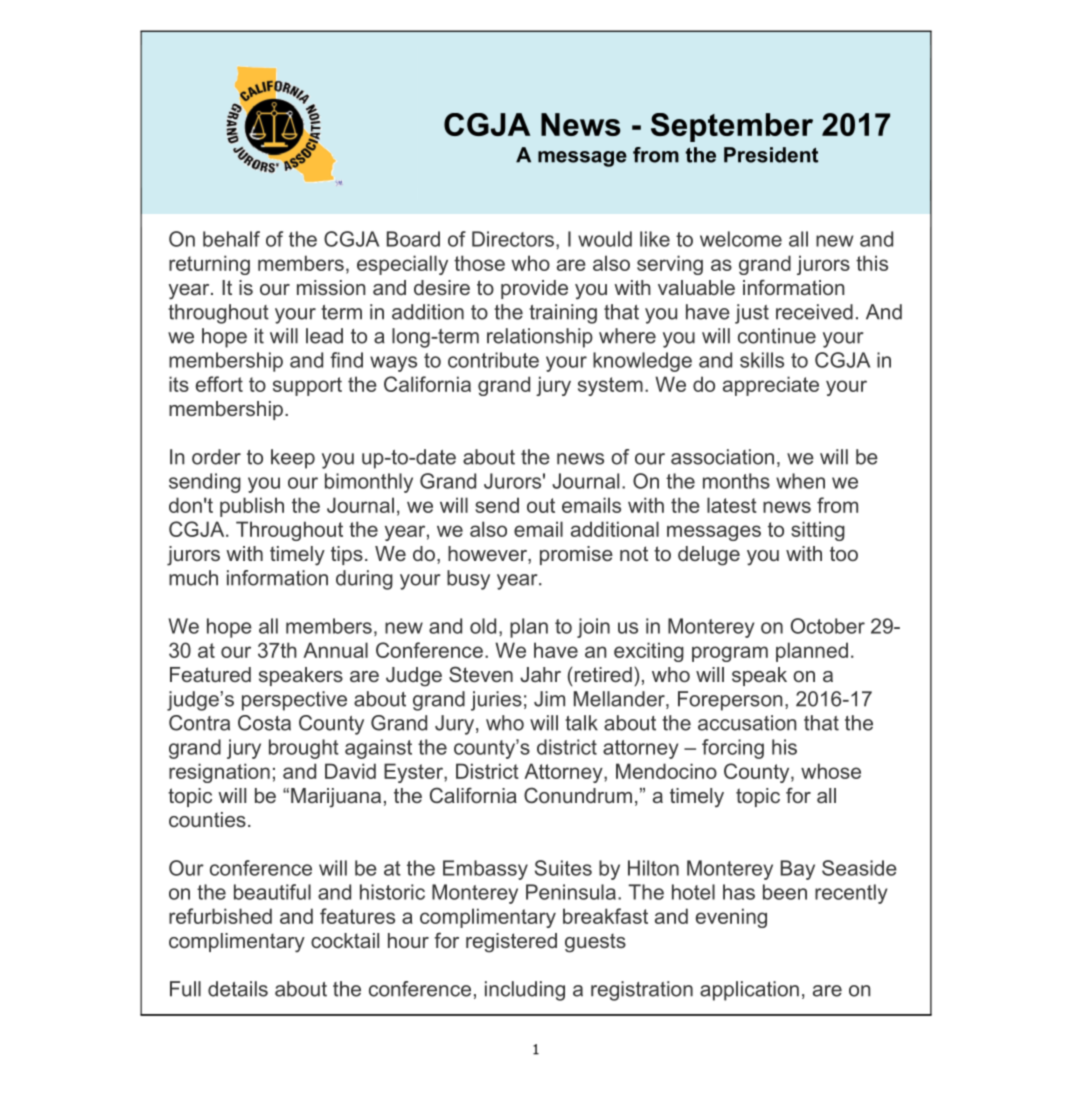  I want to click on busy, so click(468, 580).
